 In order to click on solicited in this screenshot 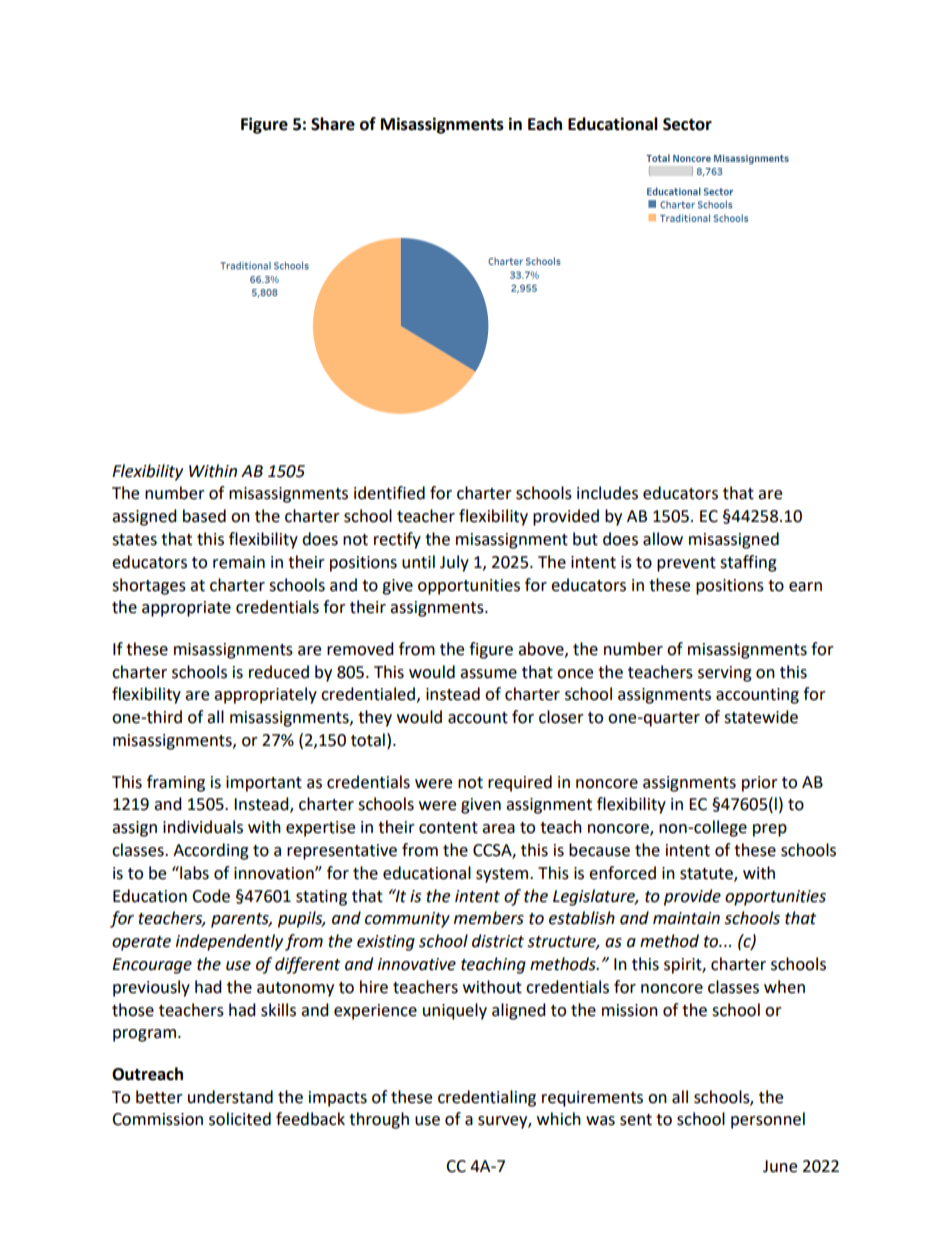, I will do `click(240, 1119)`.
